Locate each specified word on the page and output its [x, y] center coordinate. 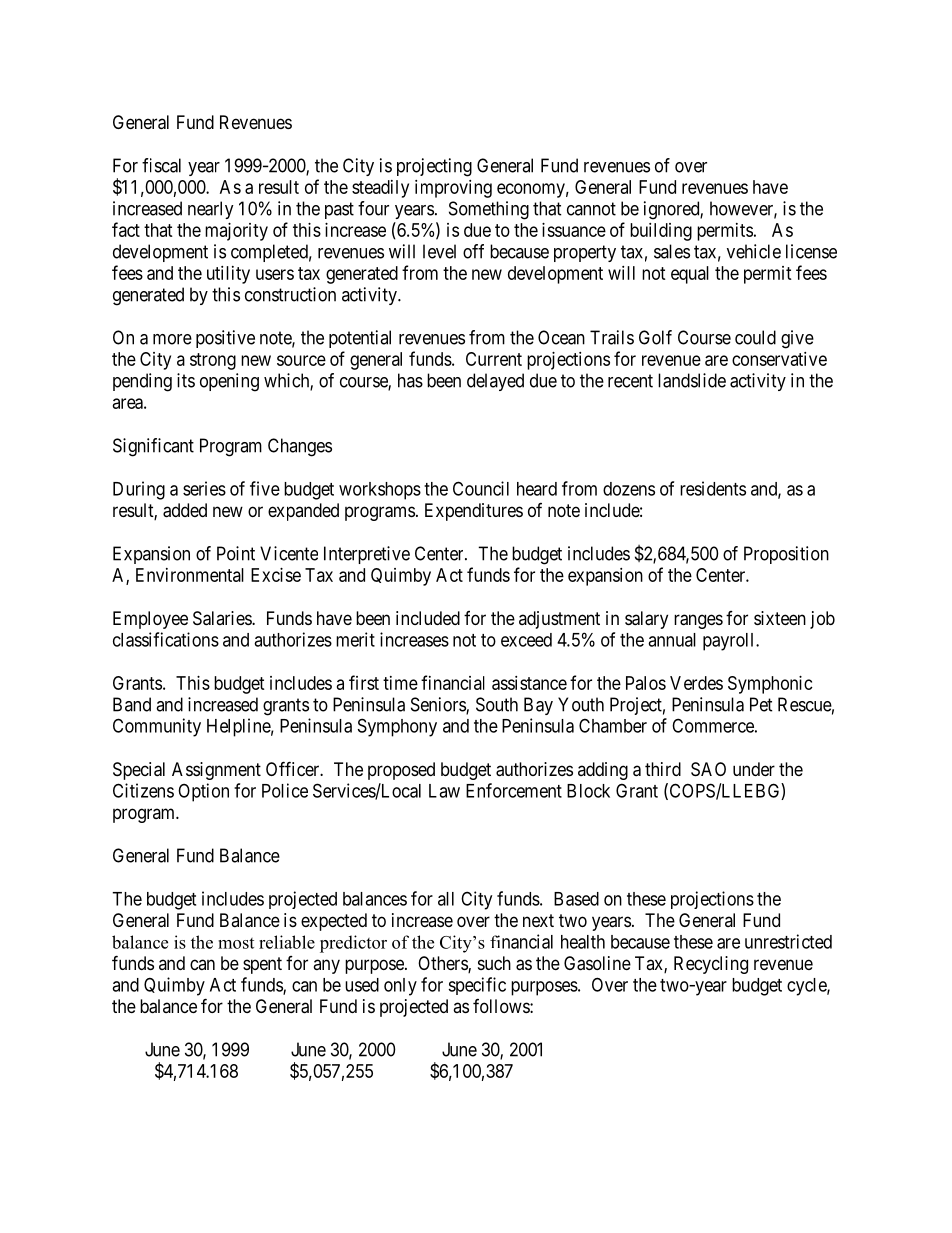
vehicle [754, 251]
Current [494, 359]
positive [225, 339]
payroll [730, 642]
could [755, 337]
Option [203, 792]
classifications [166, 639]
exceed [526, 640]
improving [453, 189]
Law [444, 791]
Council [481, 488]
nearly [211, 210]
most [236, 943]
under [754, 769]
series [204, 488]
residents [713, 488]
